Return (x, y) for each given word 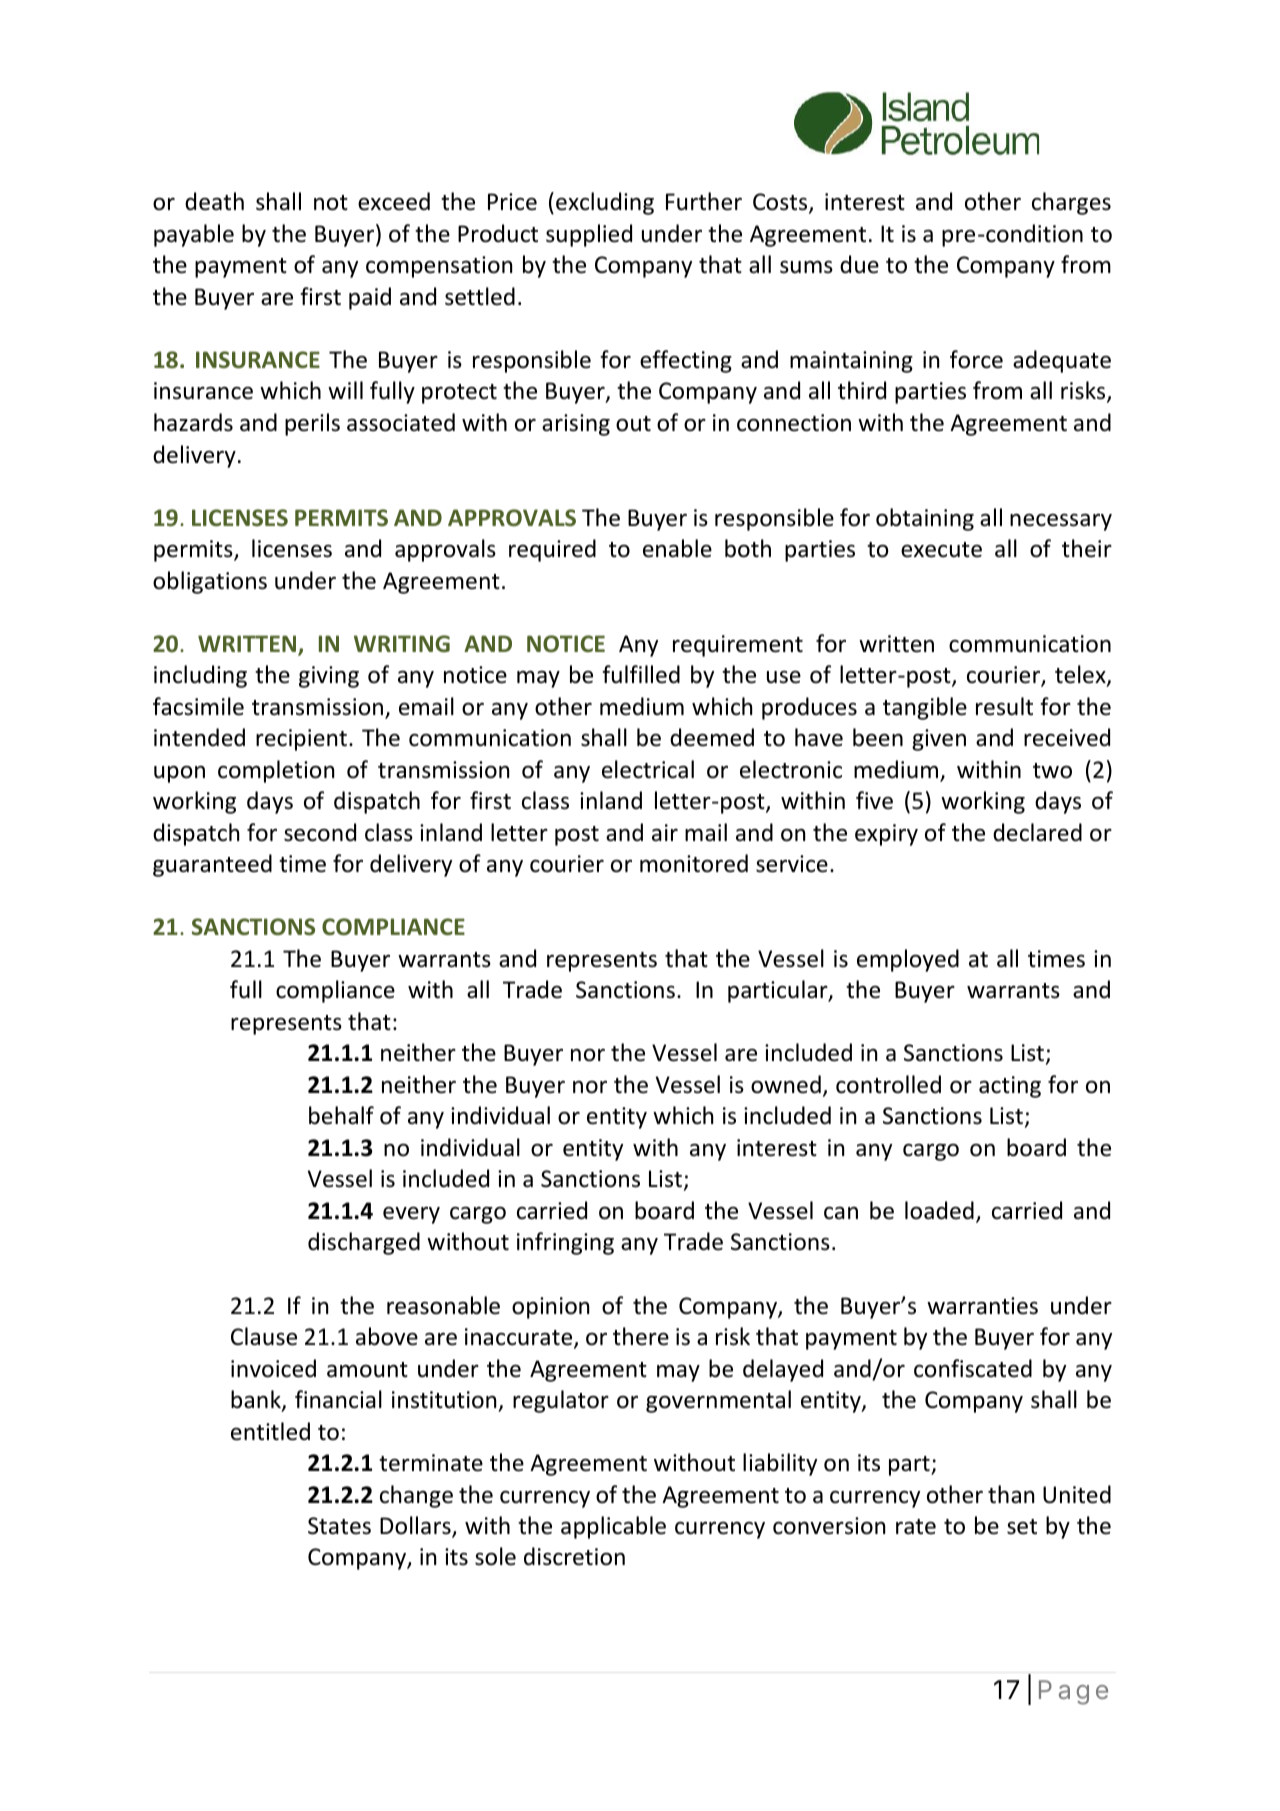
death (214, 201)
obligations (210, 582)
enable (677, 548)
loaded (939, 1210)
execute (941, 550)
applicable (613, 1527)
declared (1037, 832)
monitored (694, 863)
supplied (589, 235)
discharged (364, 1243)
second (320, 832)
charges (1071, 203)
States (339, 1526)
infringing (565, 1243)
